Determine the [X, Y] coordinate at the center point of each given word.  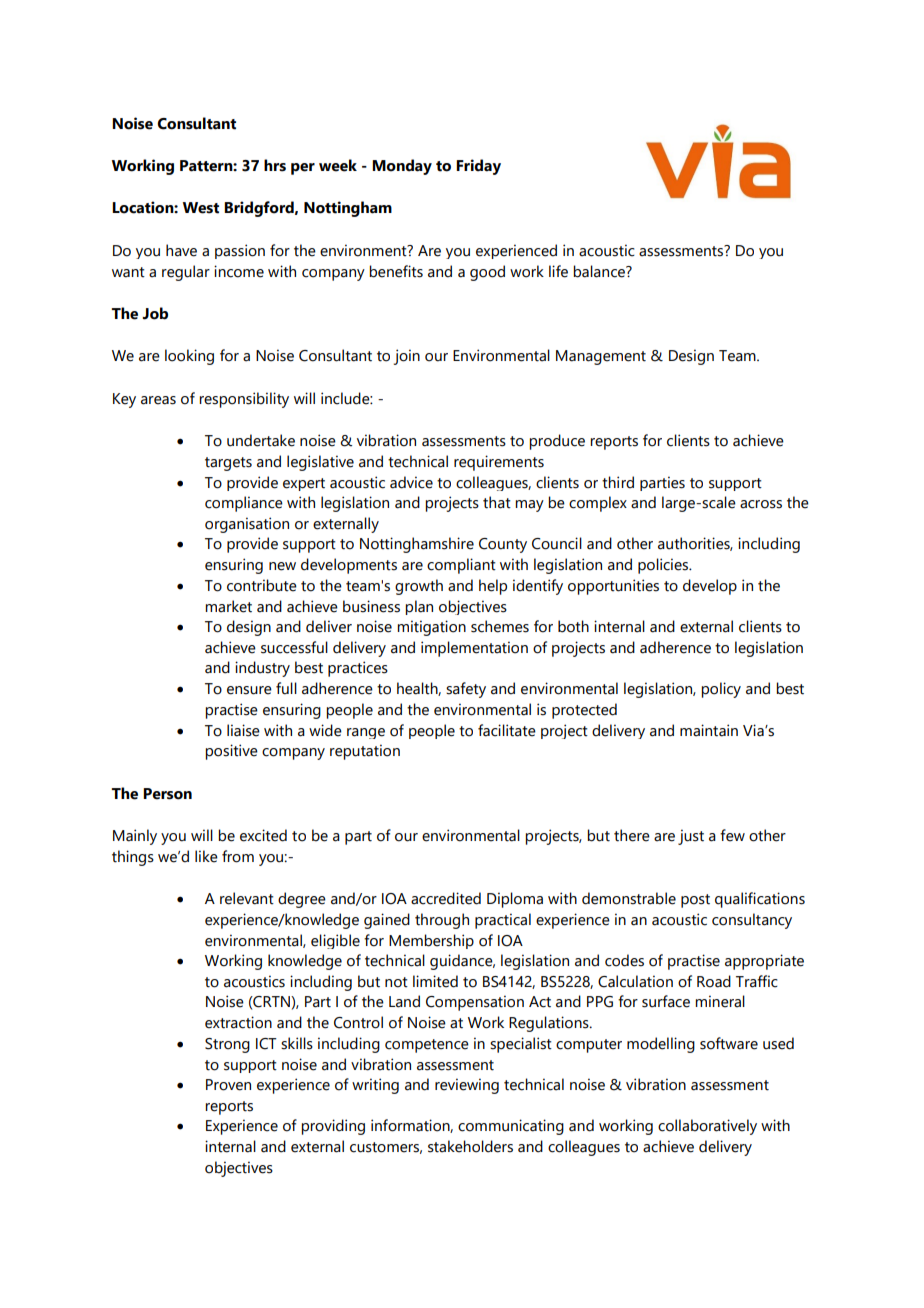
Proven [228, 1085]
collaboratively [707, 1127]
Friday [478, 167]
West [201, 208]
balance [600, 271]
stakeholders [470, 1146]
